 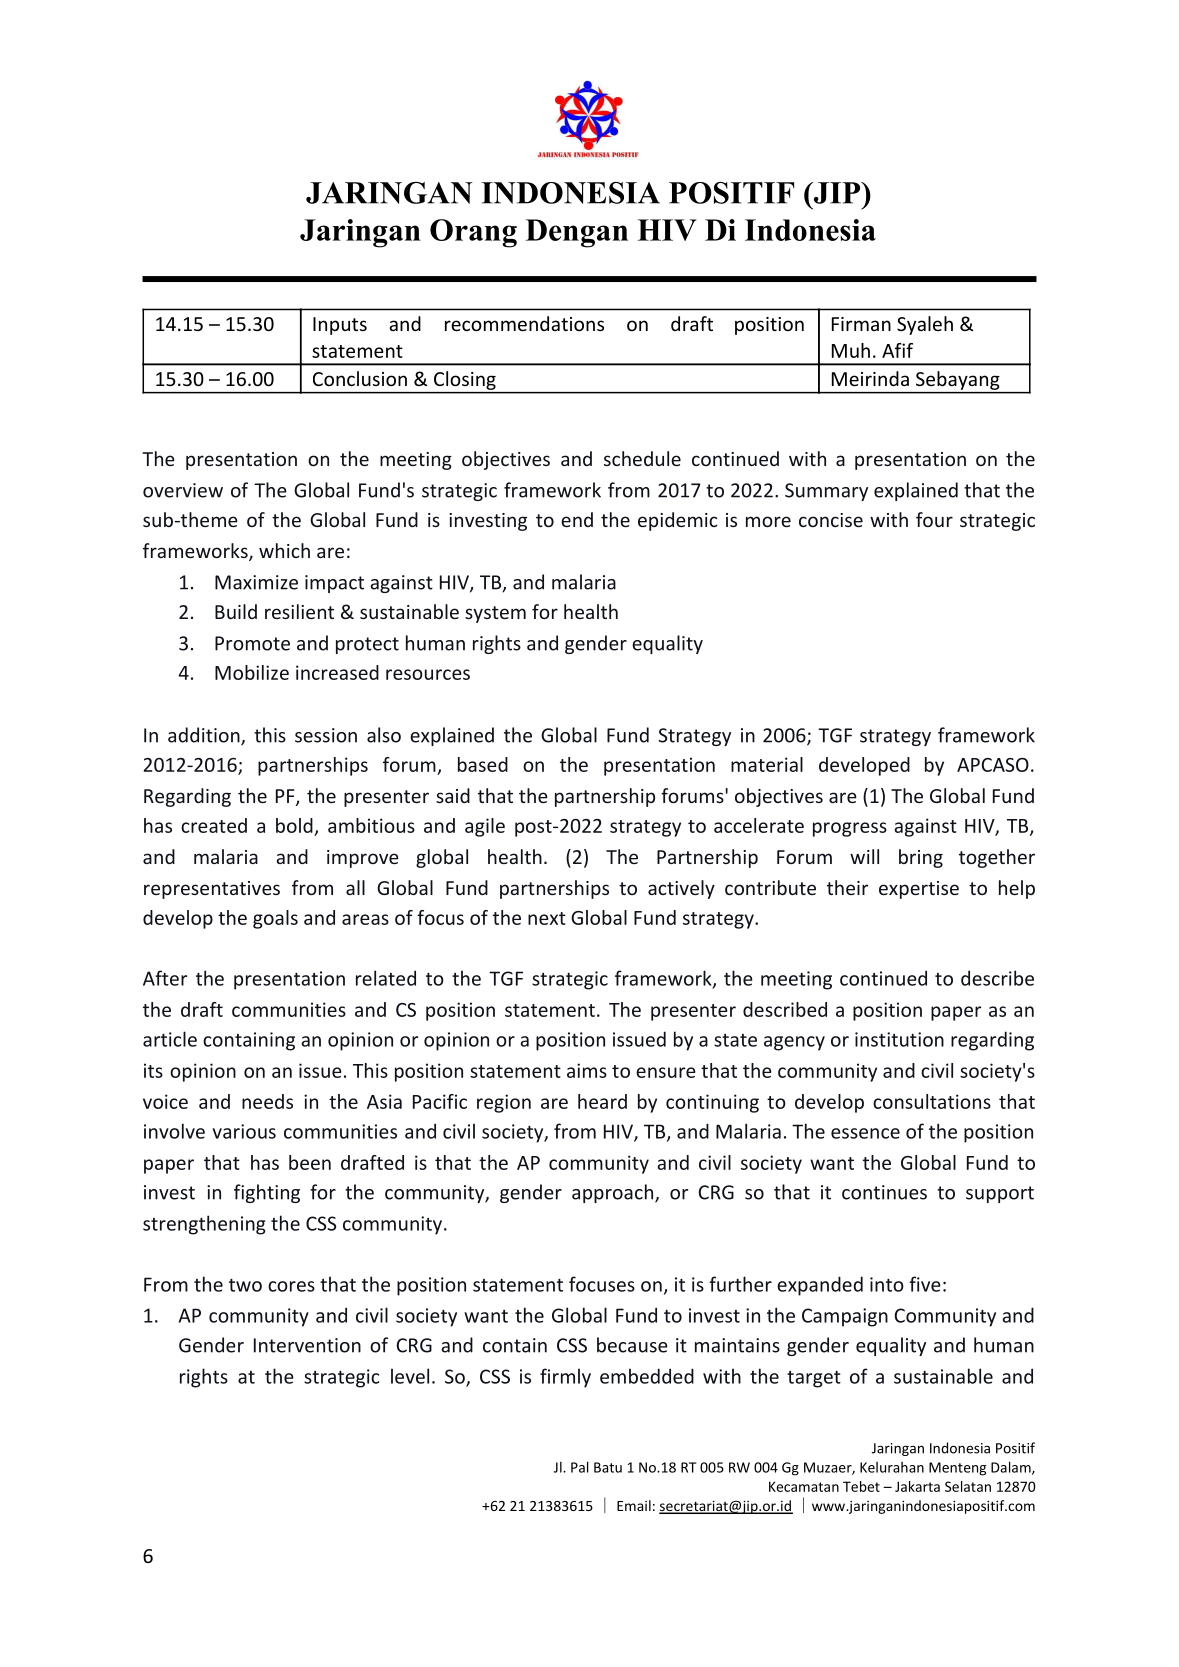 I want to click on approach, so click(x=614, y=1193).
